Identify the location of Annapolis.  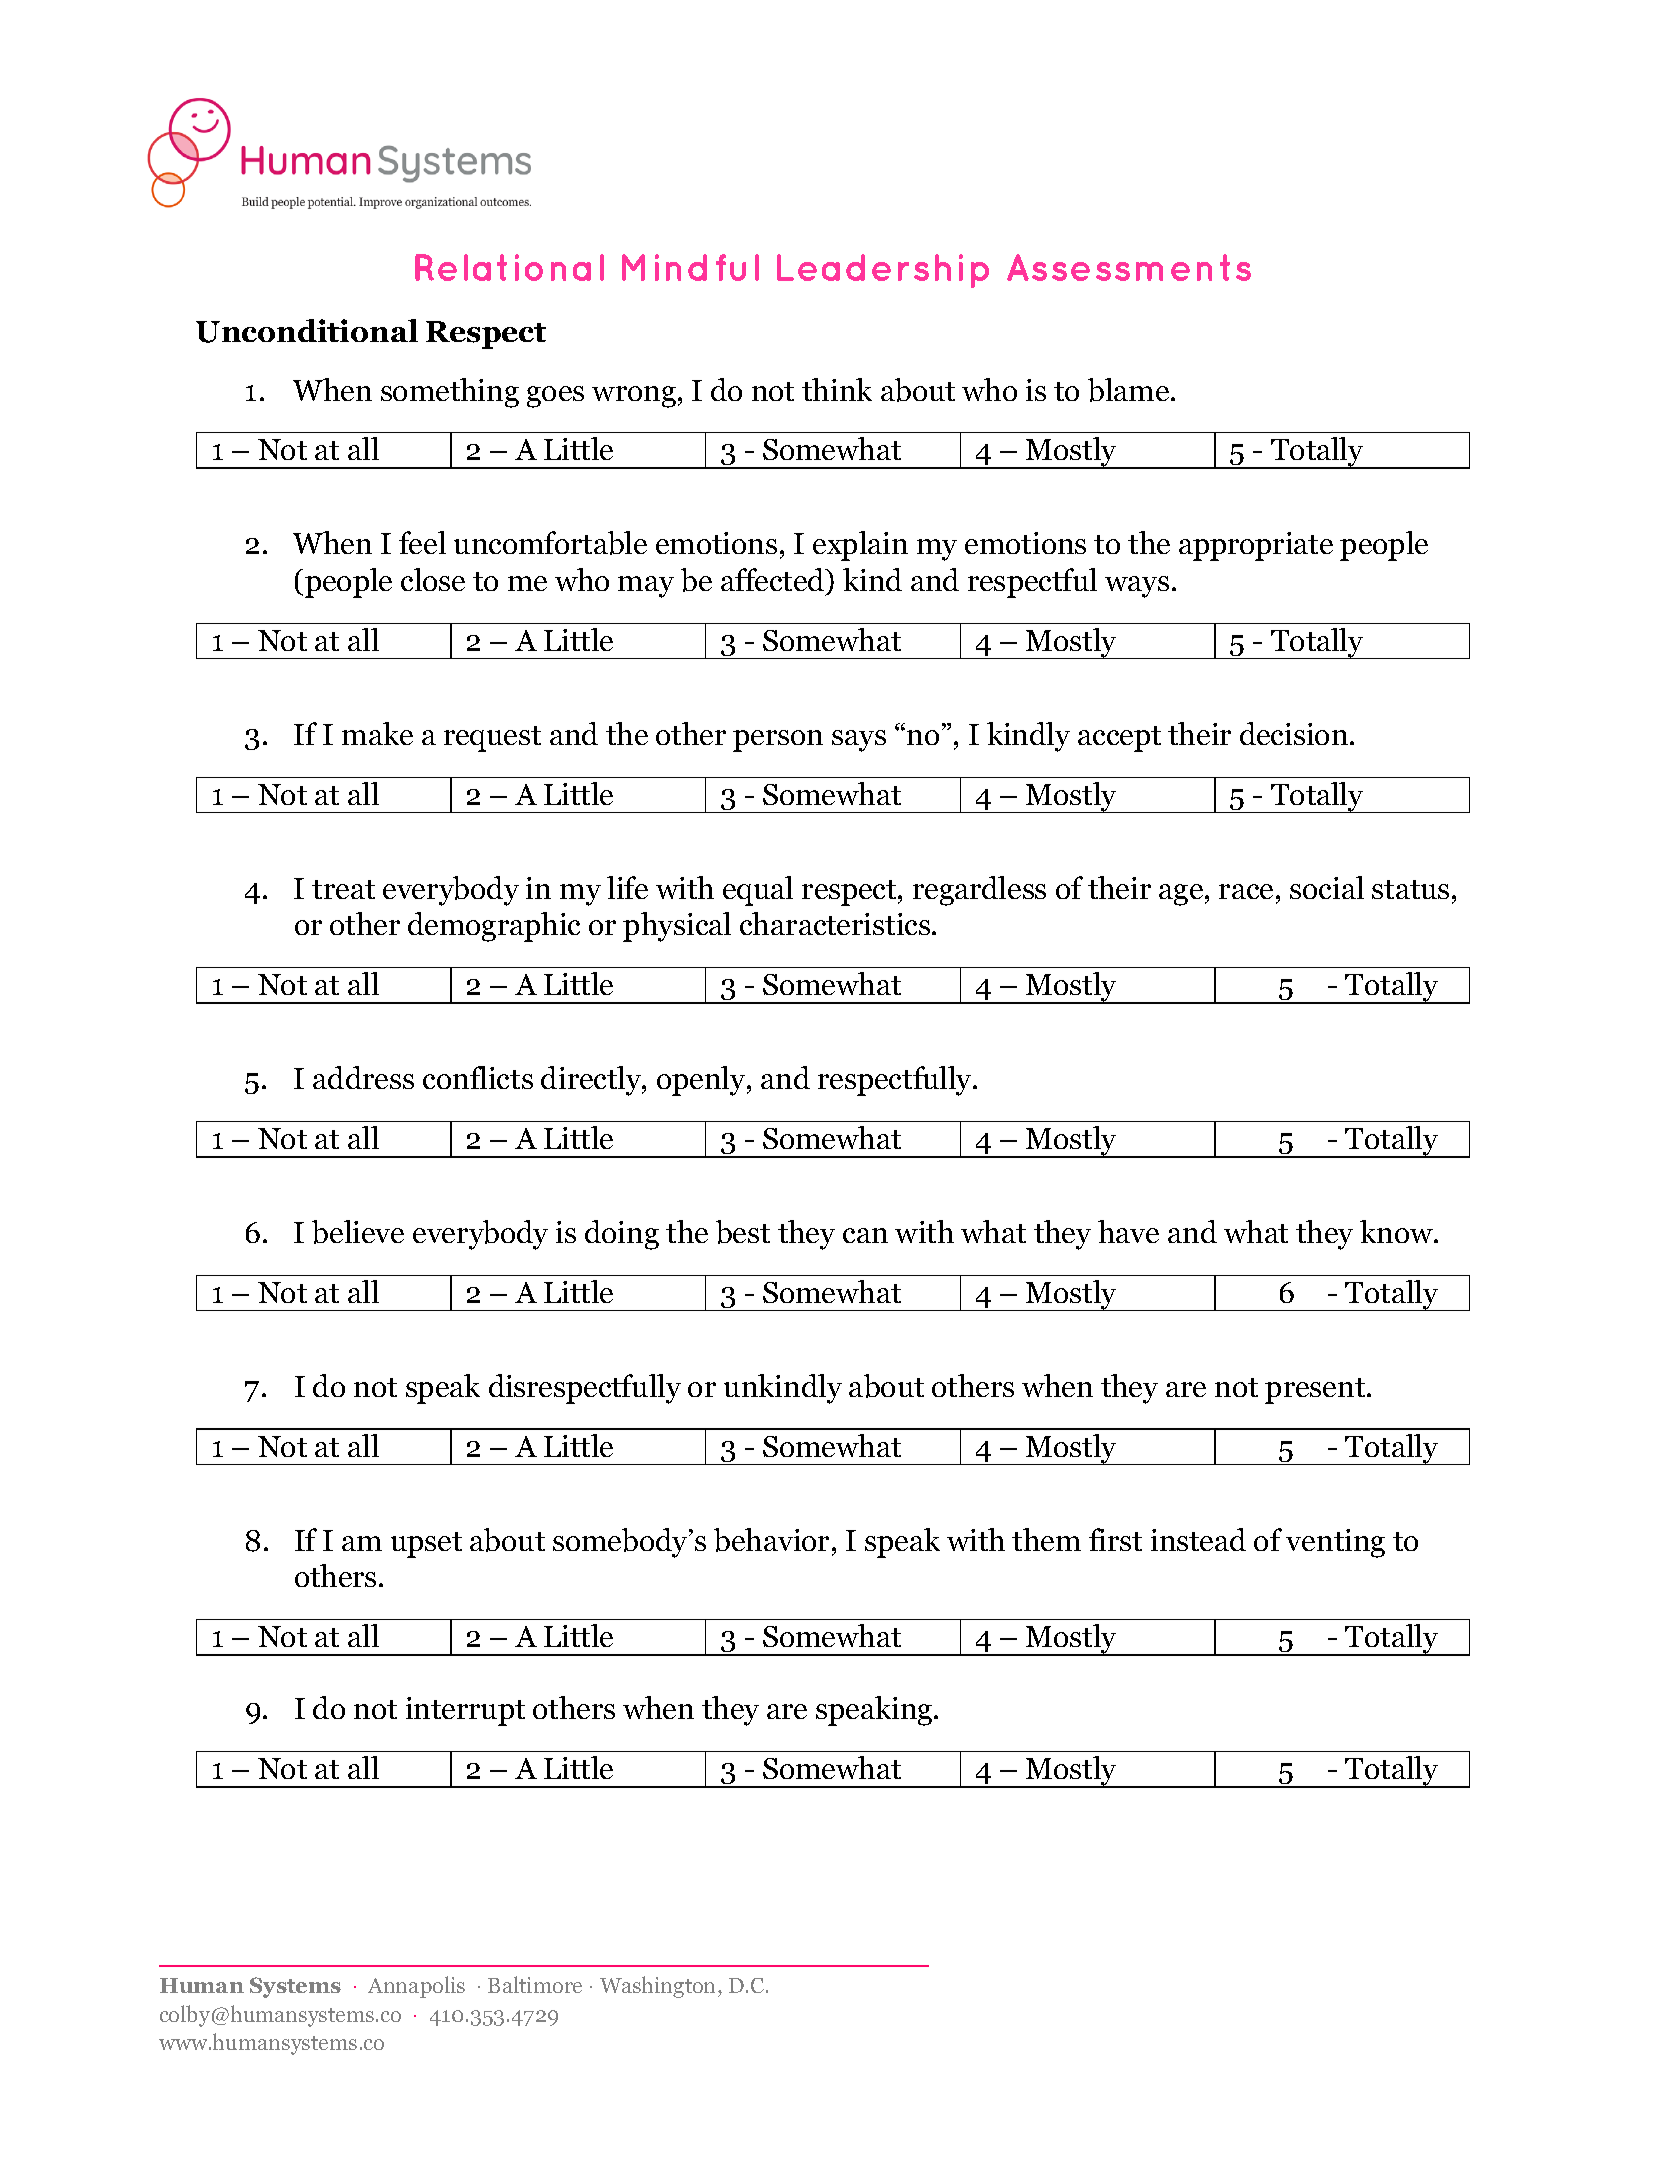
(416, 1987).
